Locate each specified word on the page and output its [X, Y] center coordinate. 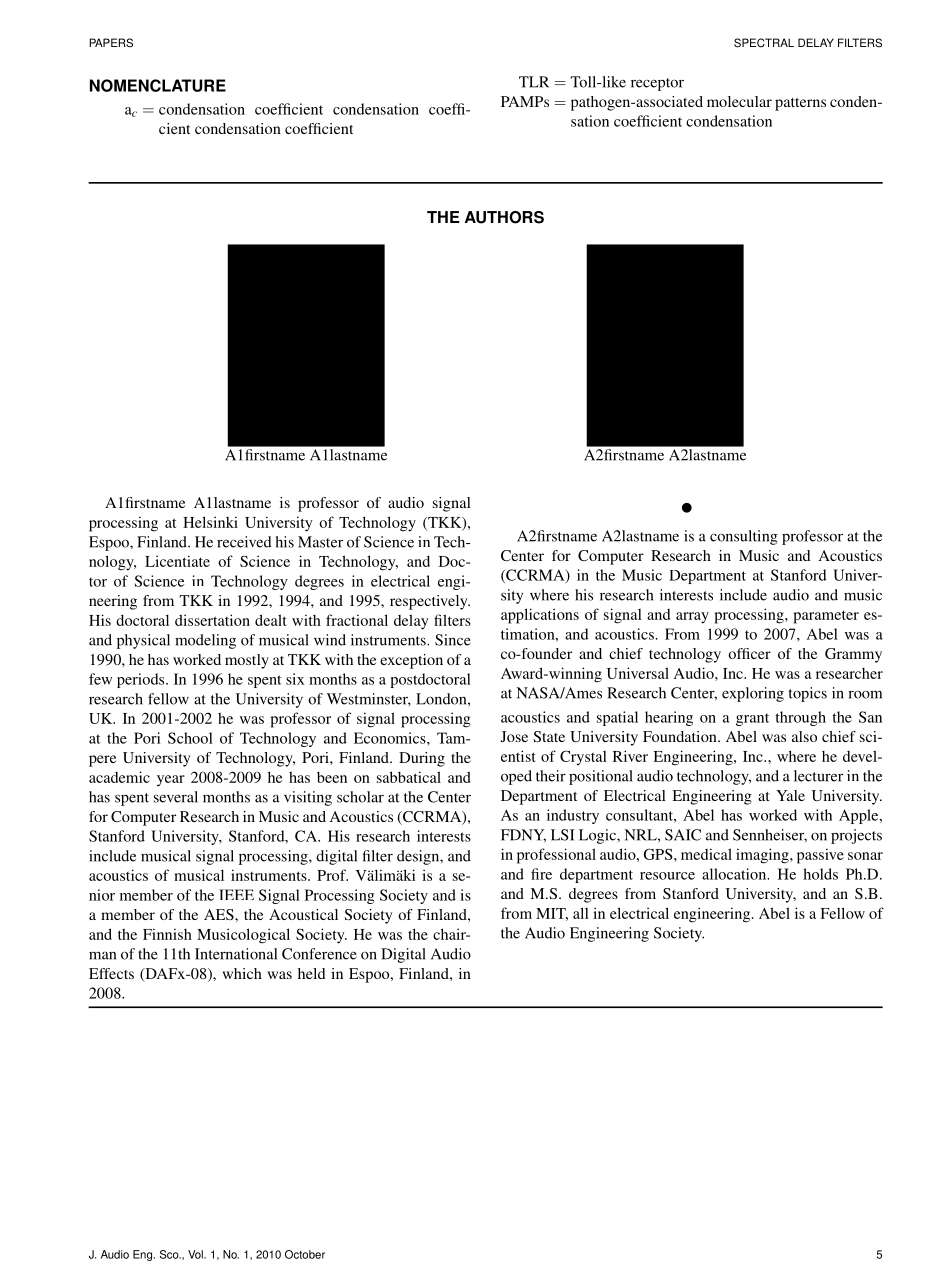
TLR [534, 82]
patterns [800, 104]
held [311, 973]
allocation [735, 874]
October [305, 1254]
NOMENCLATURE [158, 85]
